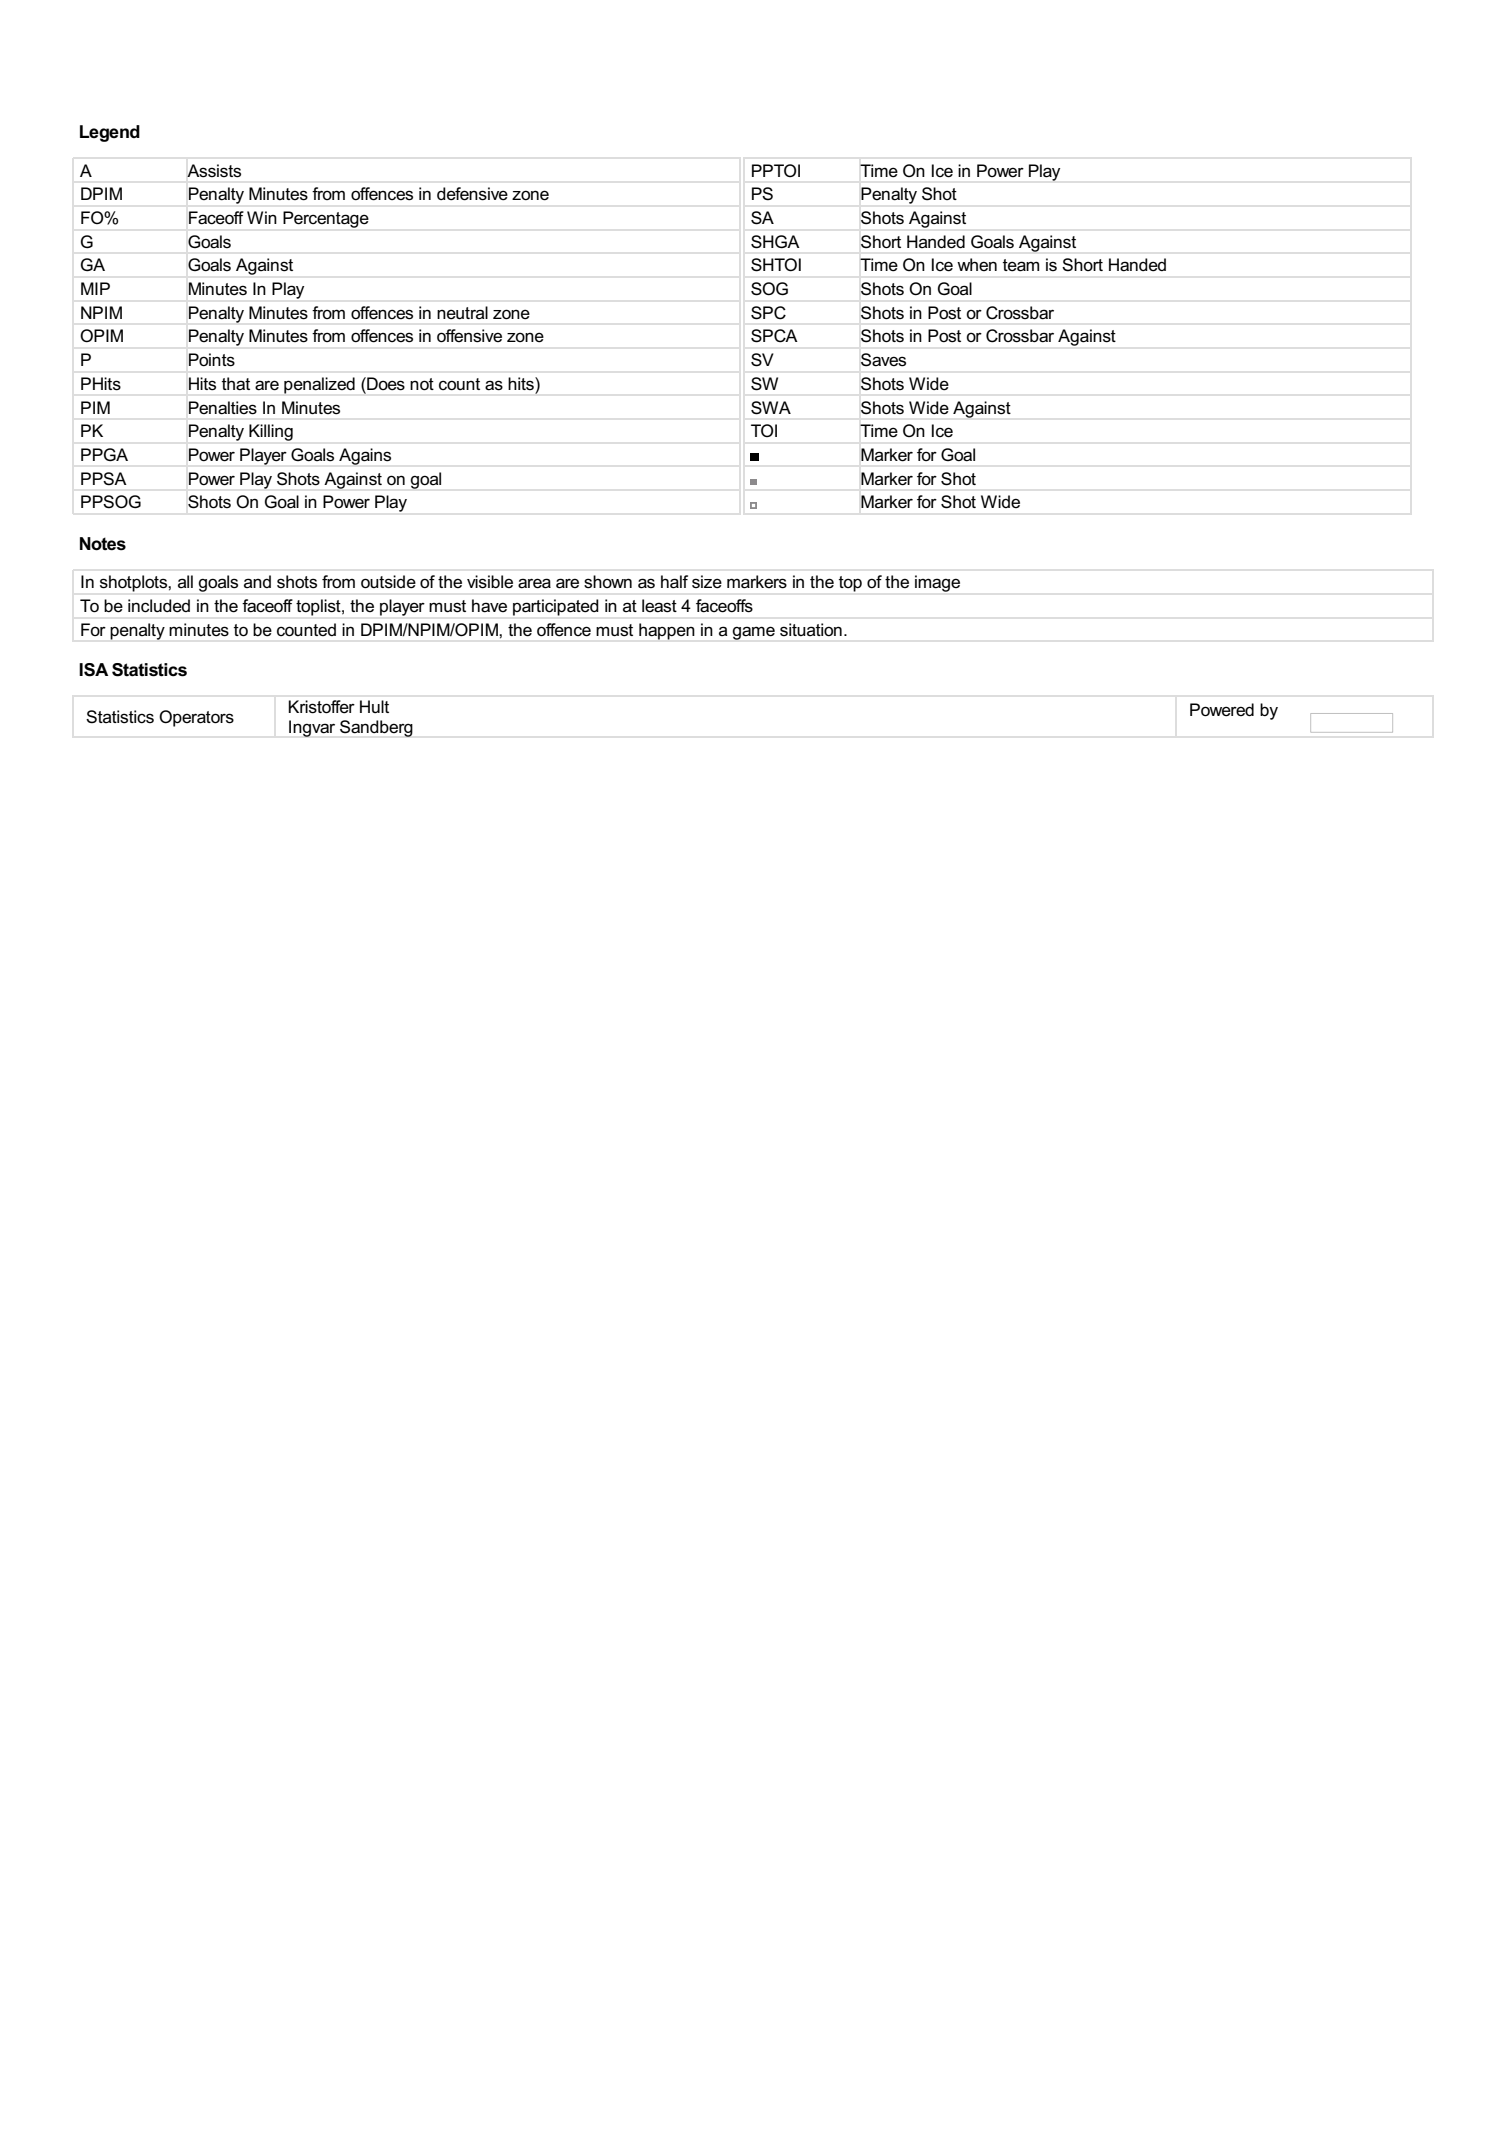 The height and width of the screenshot is (2132, 1507). Describe the element at coordinates (376, 728) in the screenshot. I see `Sandberg` at that location.
